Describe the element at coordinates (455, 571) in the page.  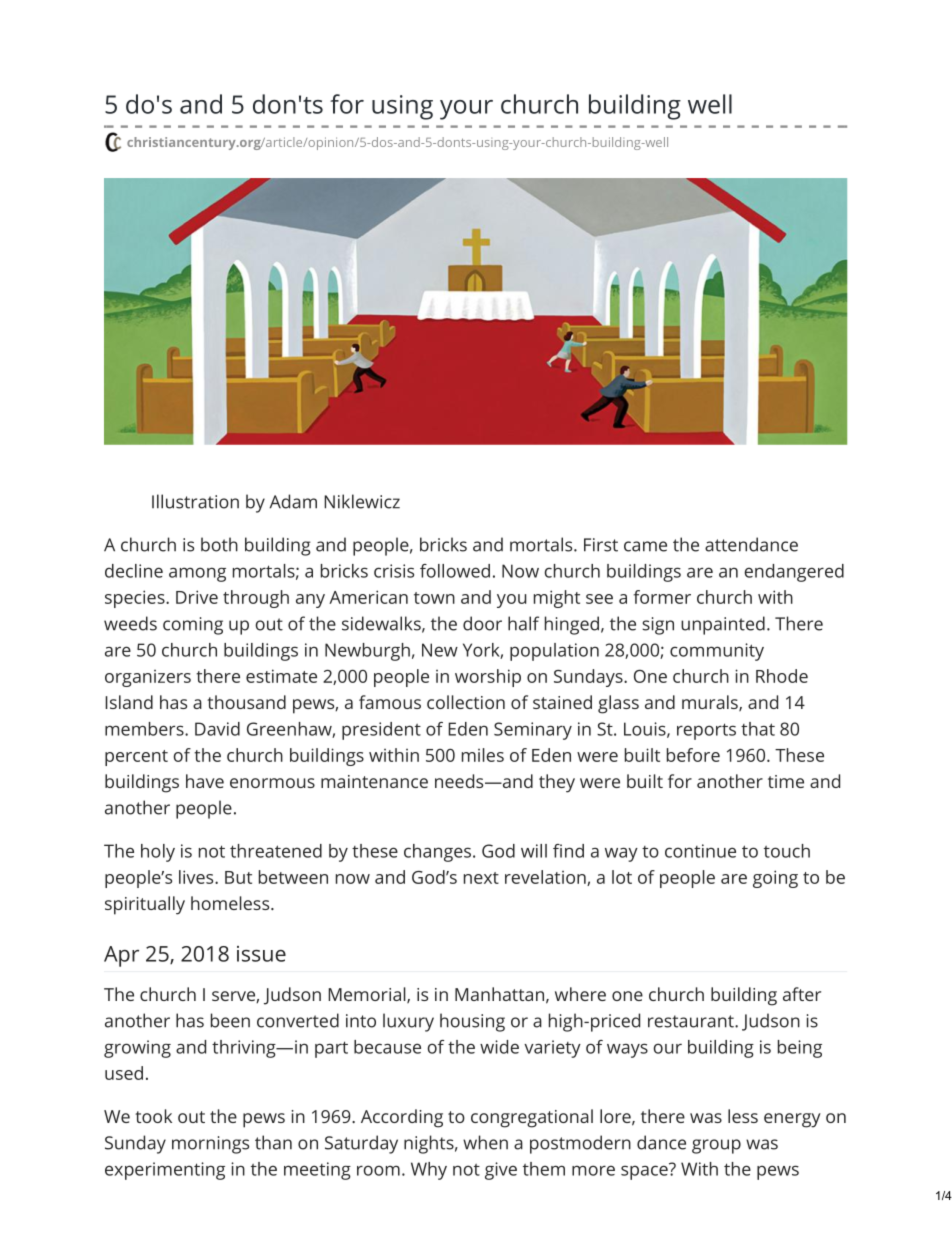
I see `followed` at that location.
